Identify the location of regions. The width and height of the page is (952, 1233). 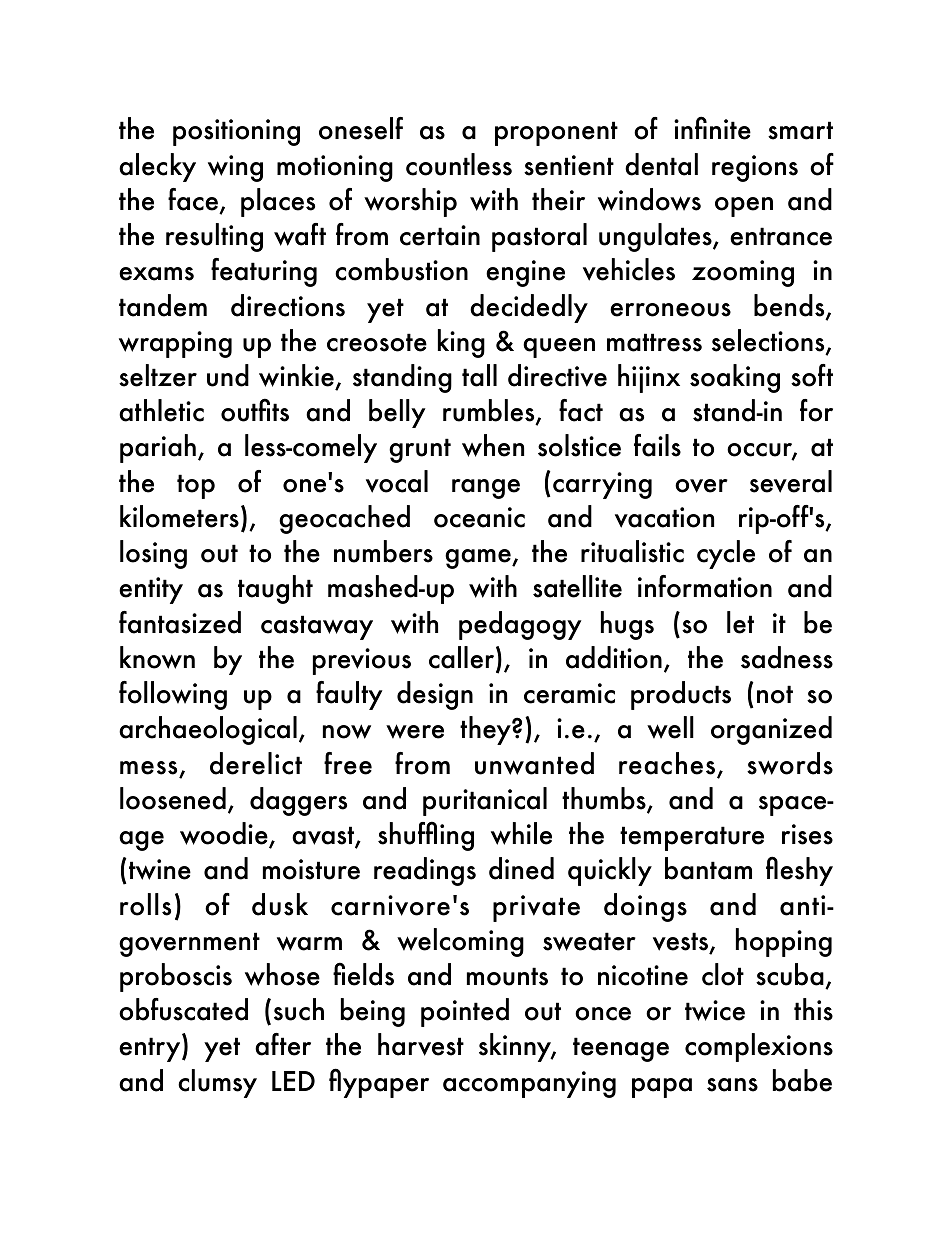
(755, 168).
